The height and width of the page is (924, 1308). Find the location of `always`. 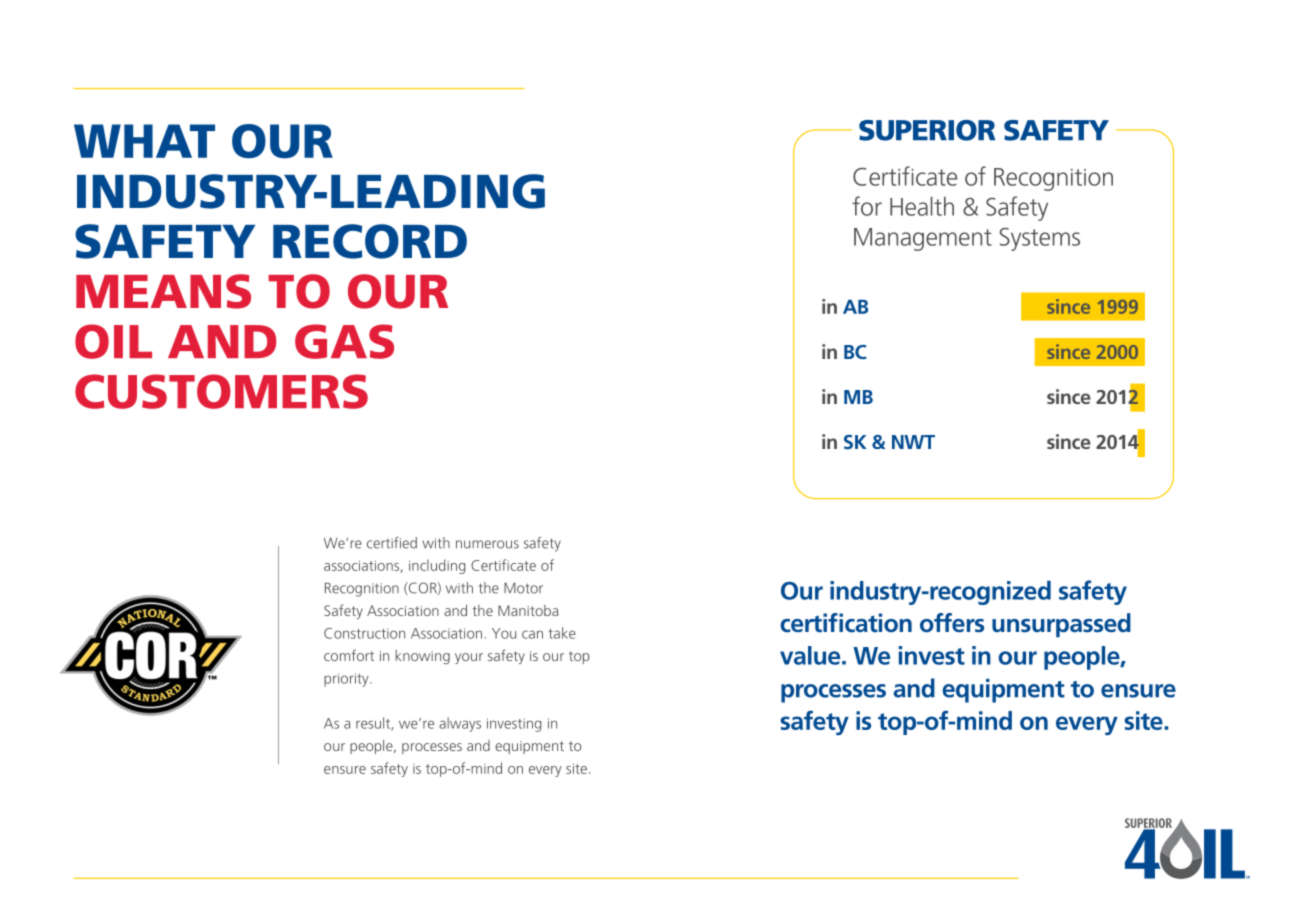

always is located at coordinates (460, 724).
